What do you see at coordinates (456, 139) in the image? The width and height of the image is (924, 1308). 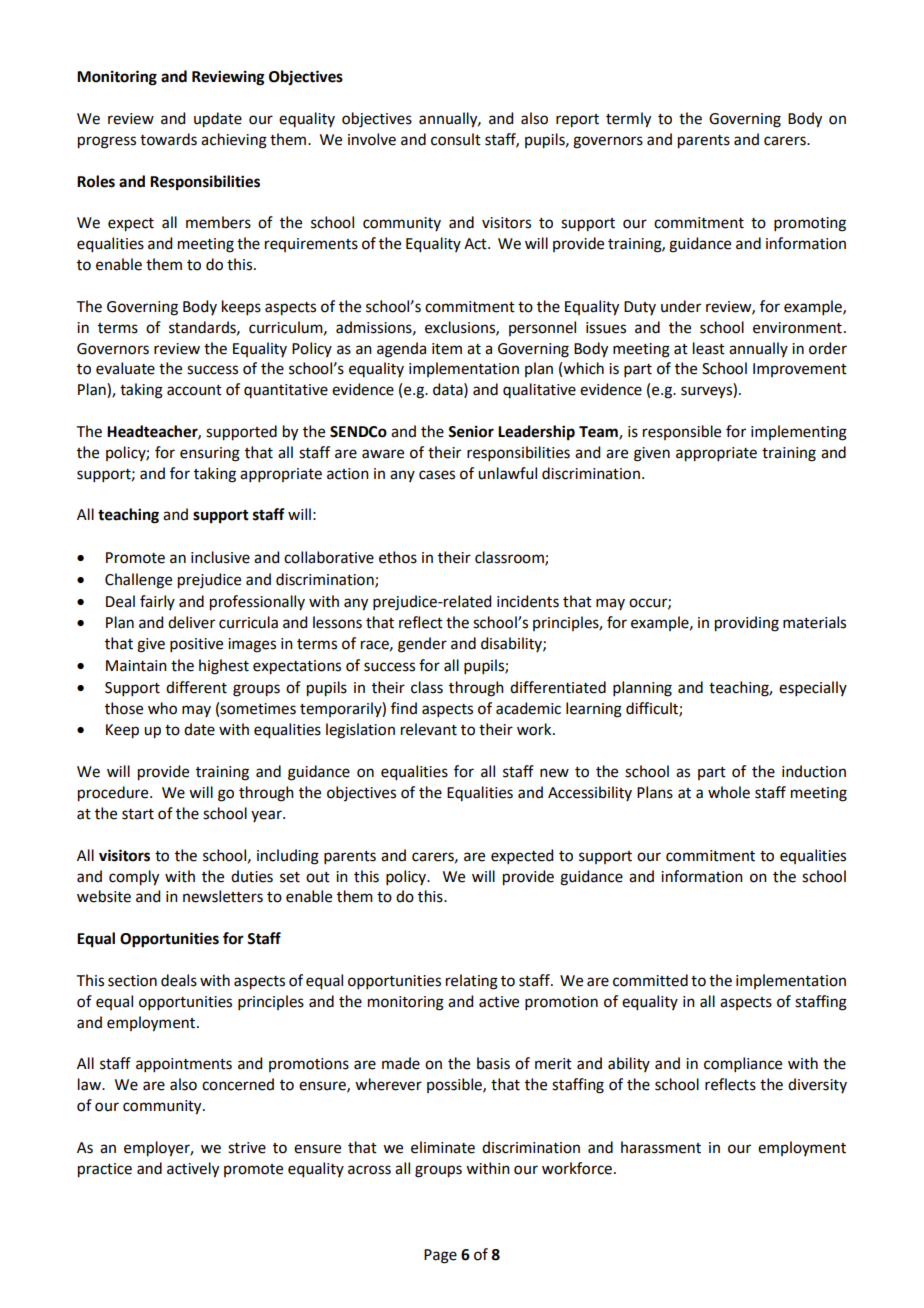 I see `consult` at bounding box center [456, 139].
